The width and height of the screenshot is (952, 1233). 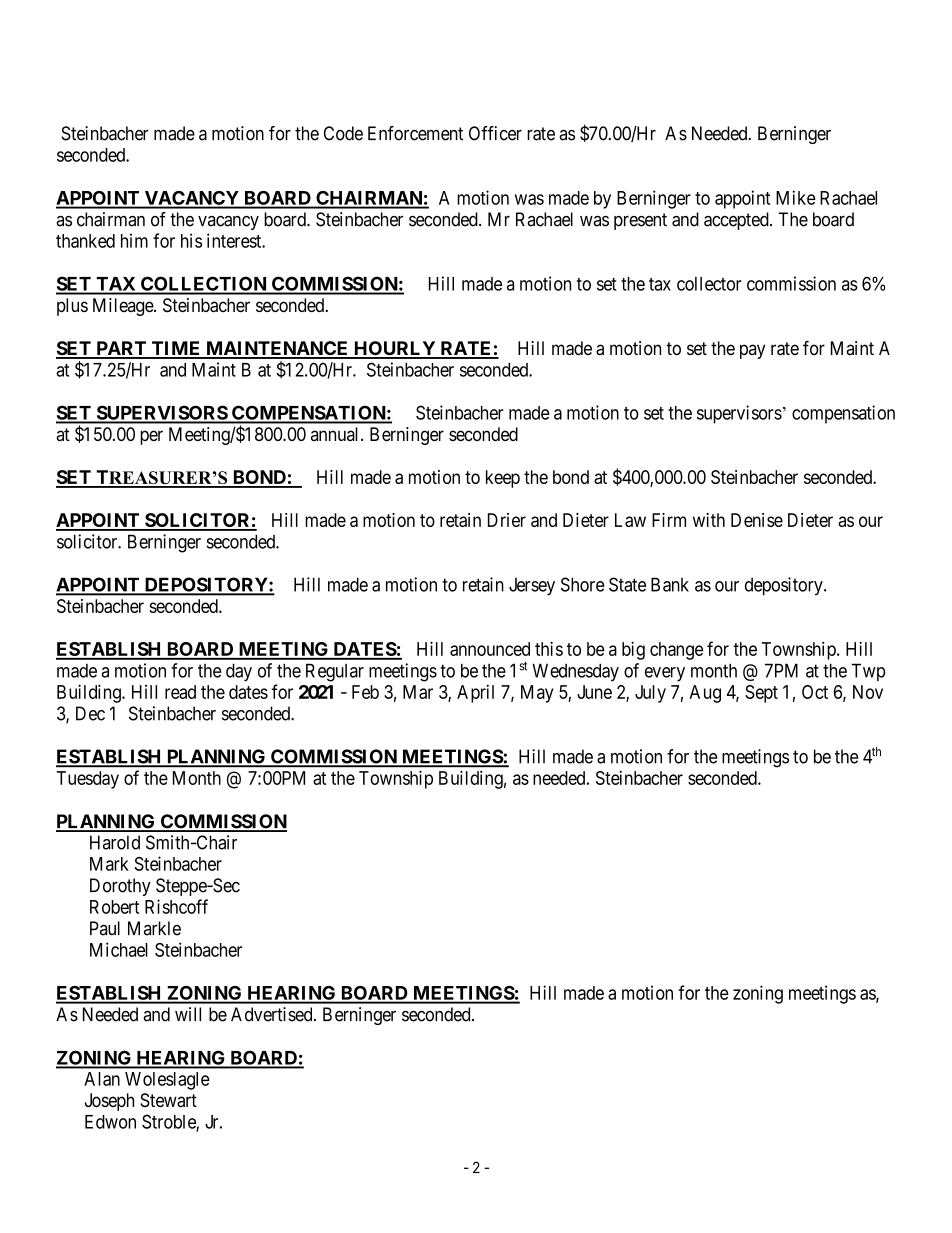 What do you see at coordinates (124, 307) in the screenshot?
I see `Mileage` at bounding box center [124, 307].
